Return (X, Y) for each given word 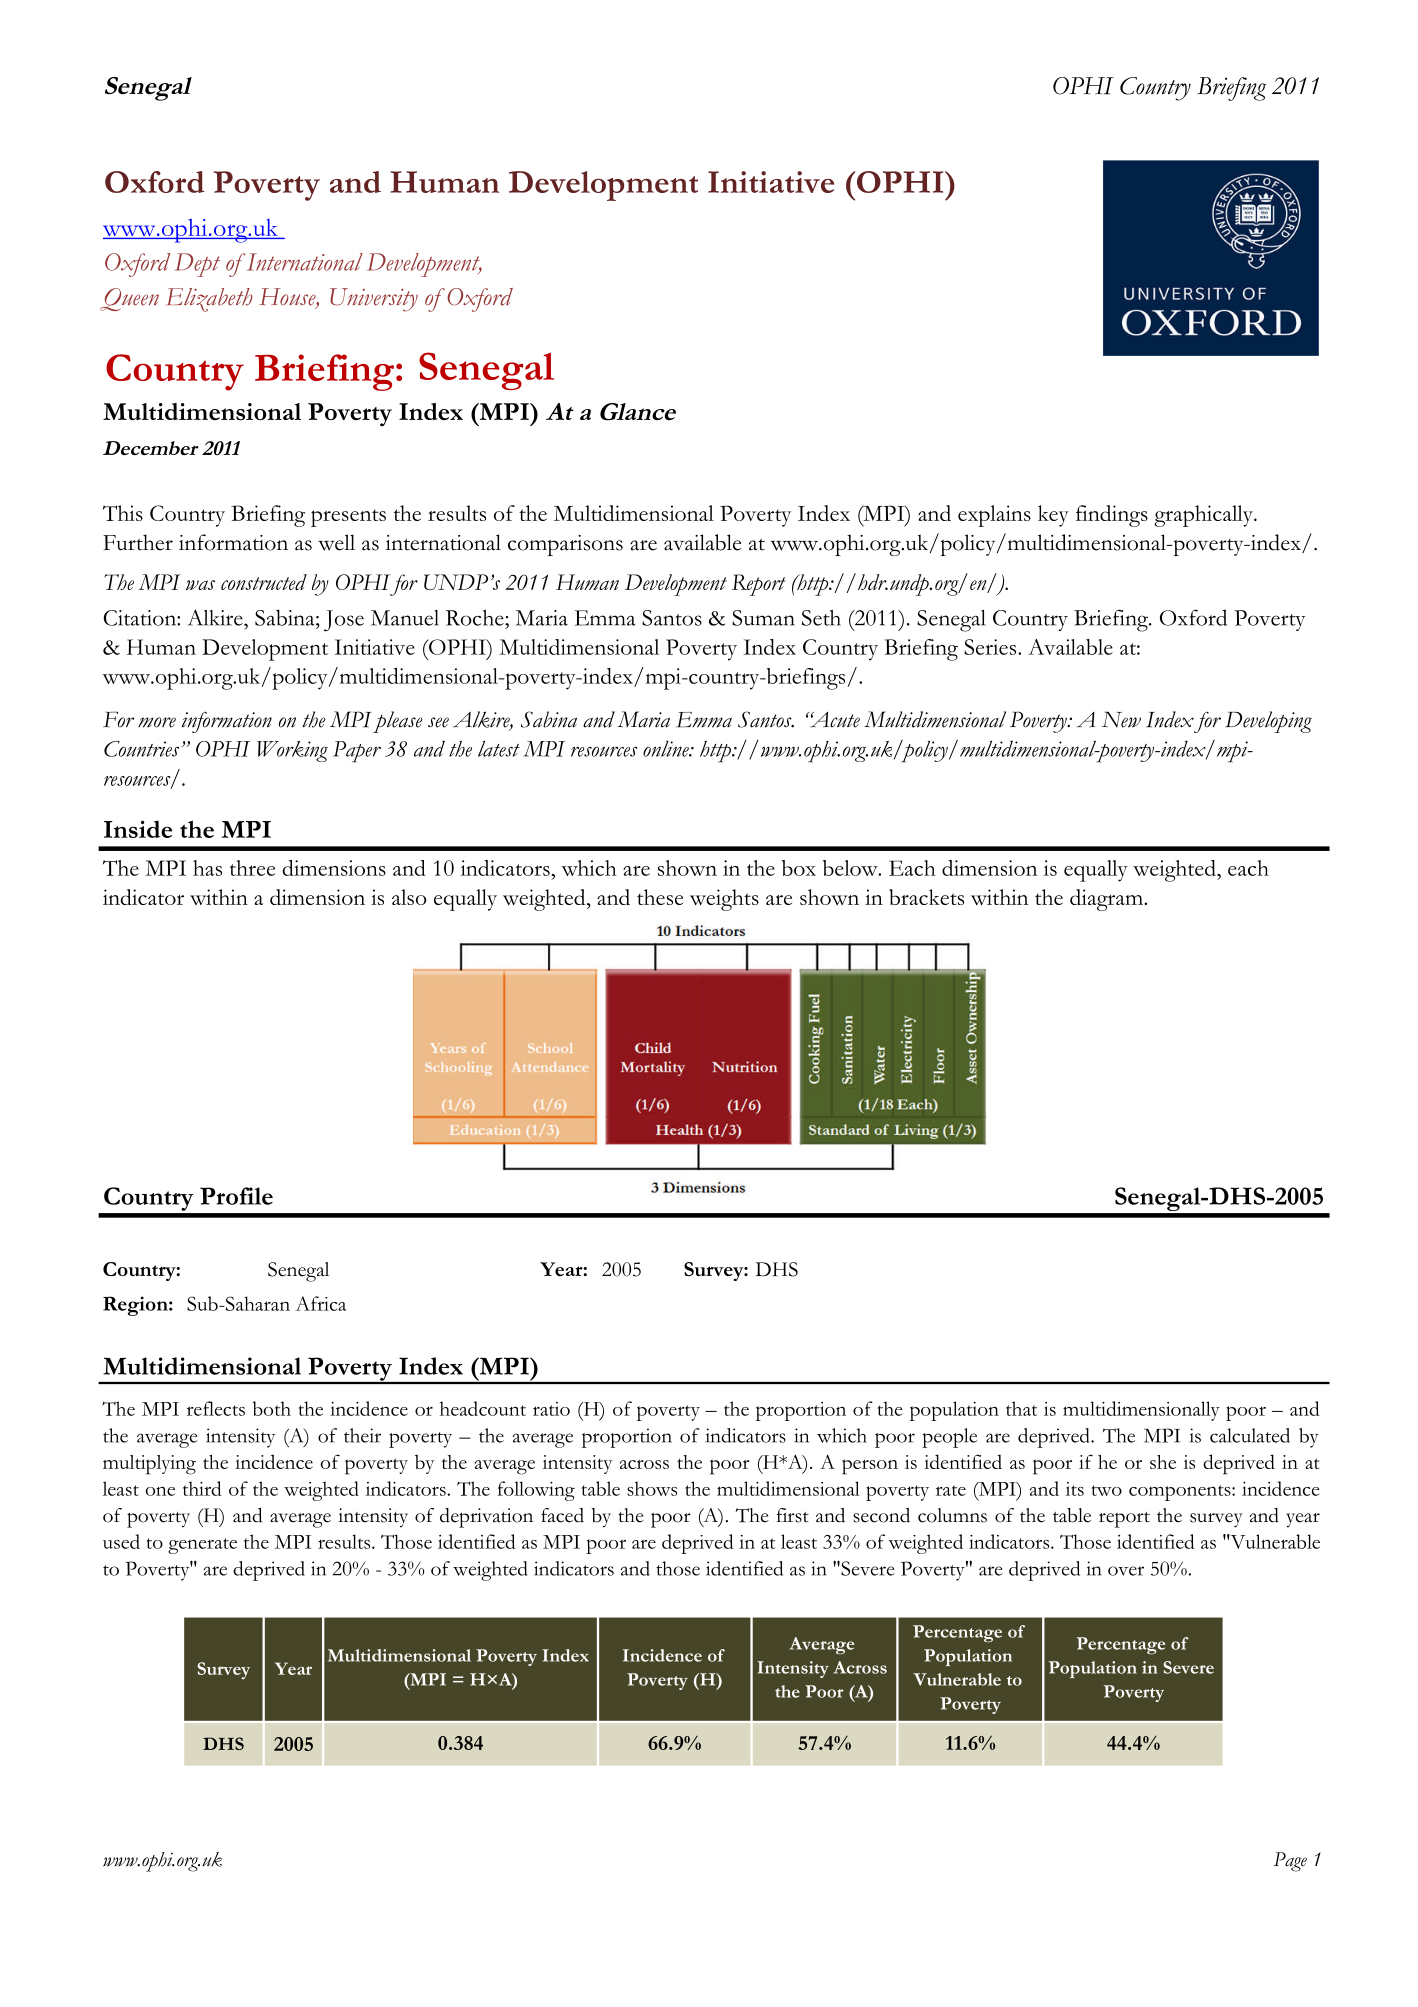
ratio (551, 1409)
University (374, 300)
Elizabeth (210, 300)
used (121, 1541)
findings (1112, 516)
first (792, 1515)
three (253, 868)
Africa (320, 1303)
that (1021, 1408)
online (667, 749)
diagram (1107, 900)
